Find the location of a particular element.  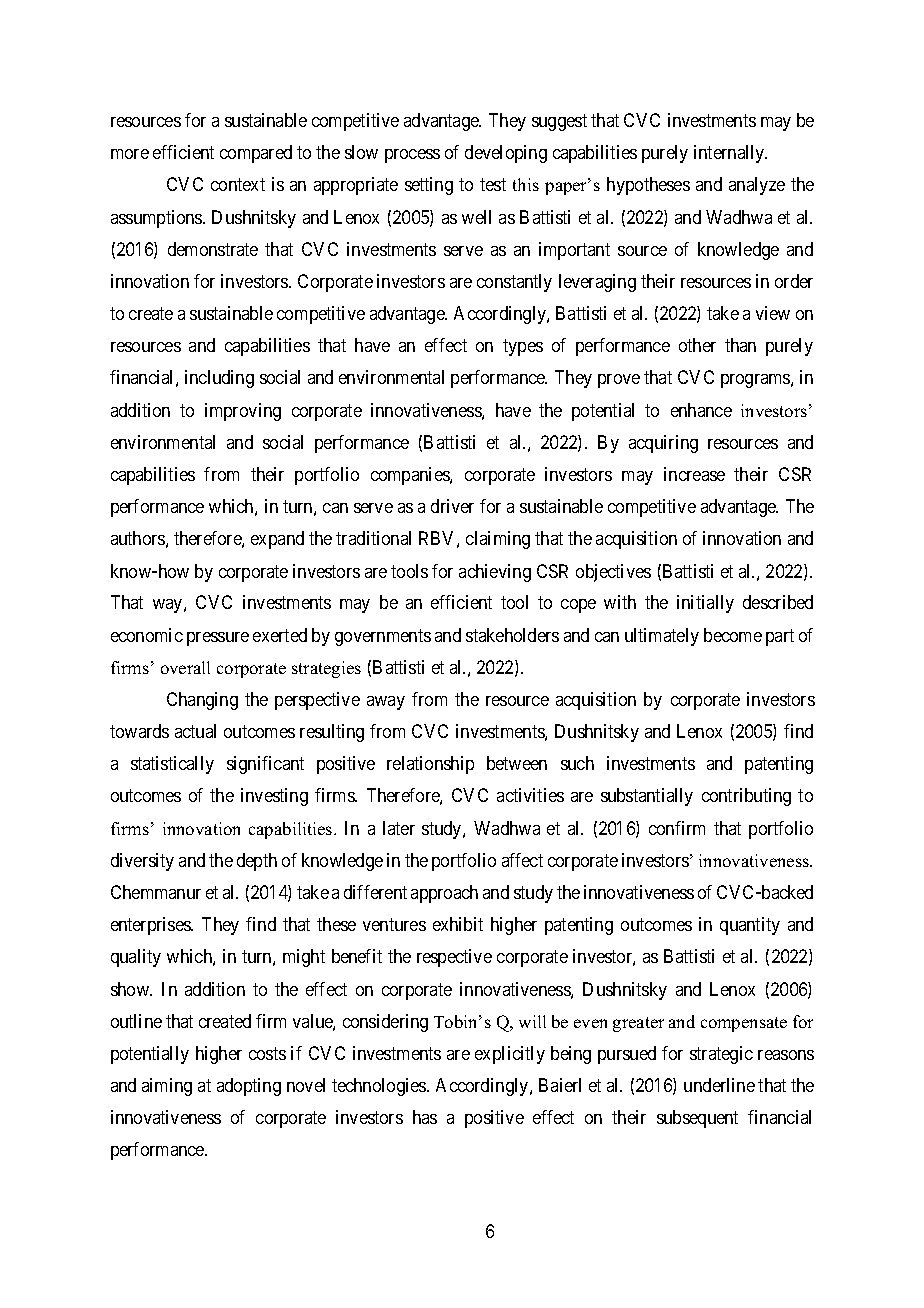

compared is located at coordinates (256, 154).
